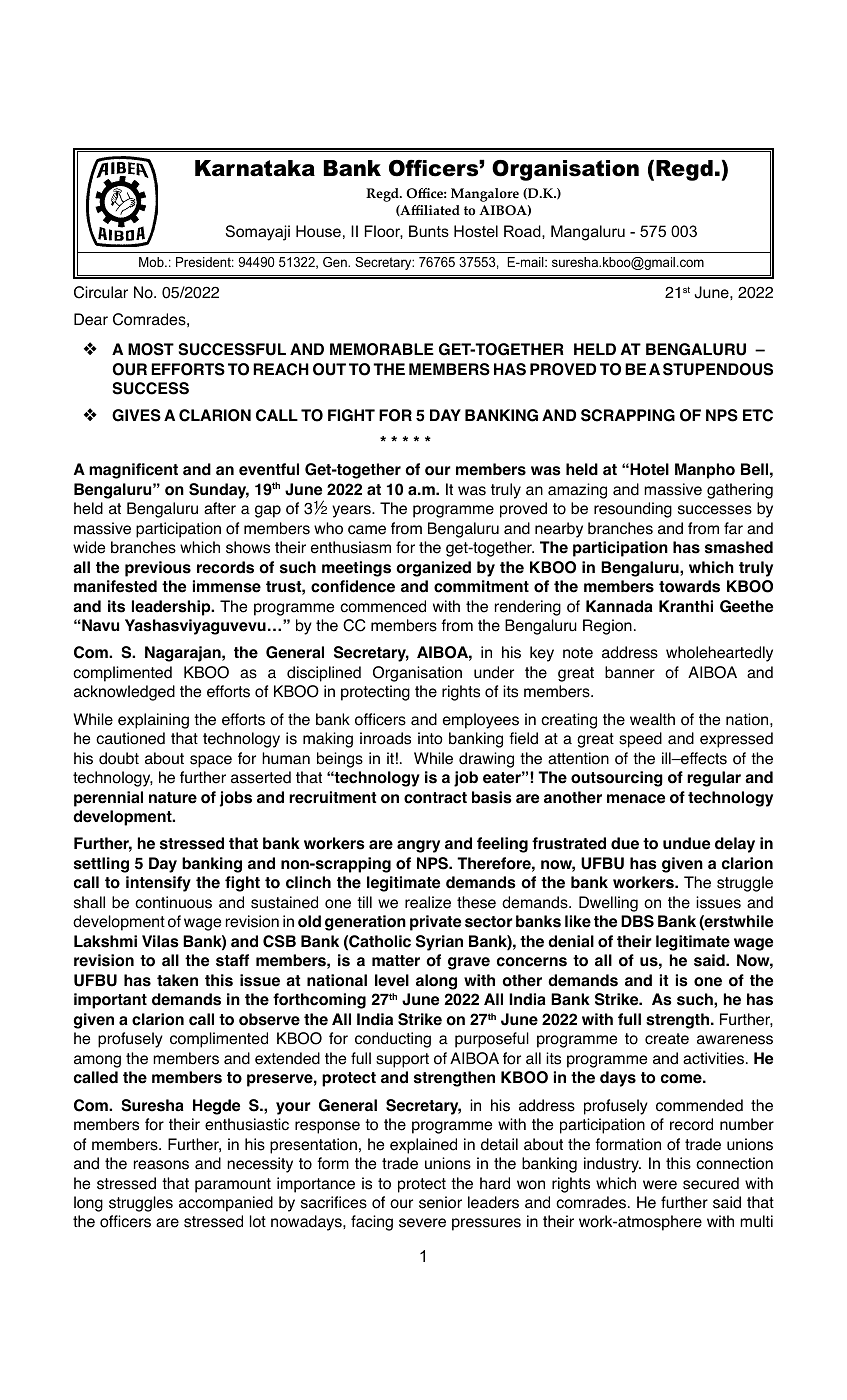  Describe the element at coordinates (652, 719) in the page. I see `wealth` at that location.
